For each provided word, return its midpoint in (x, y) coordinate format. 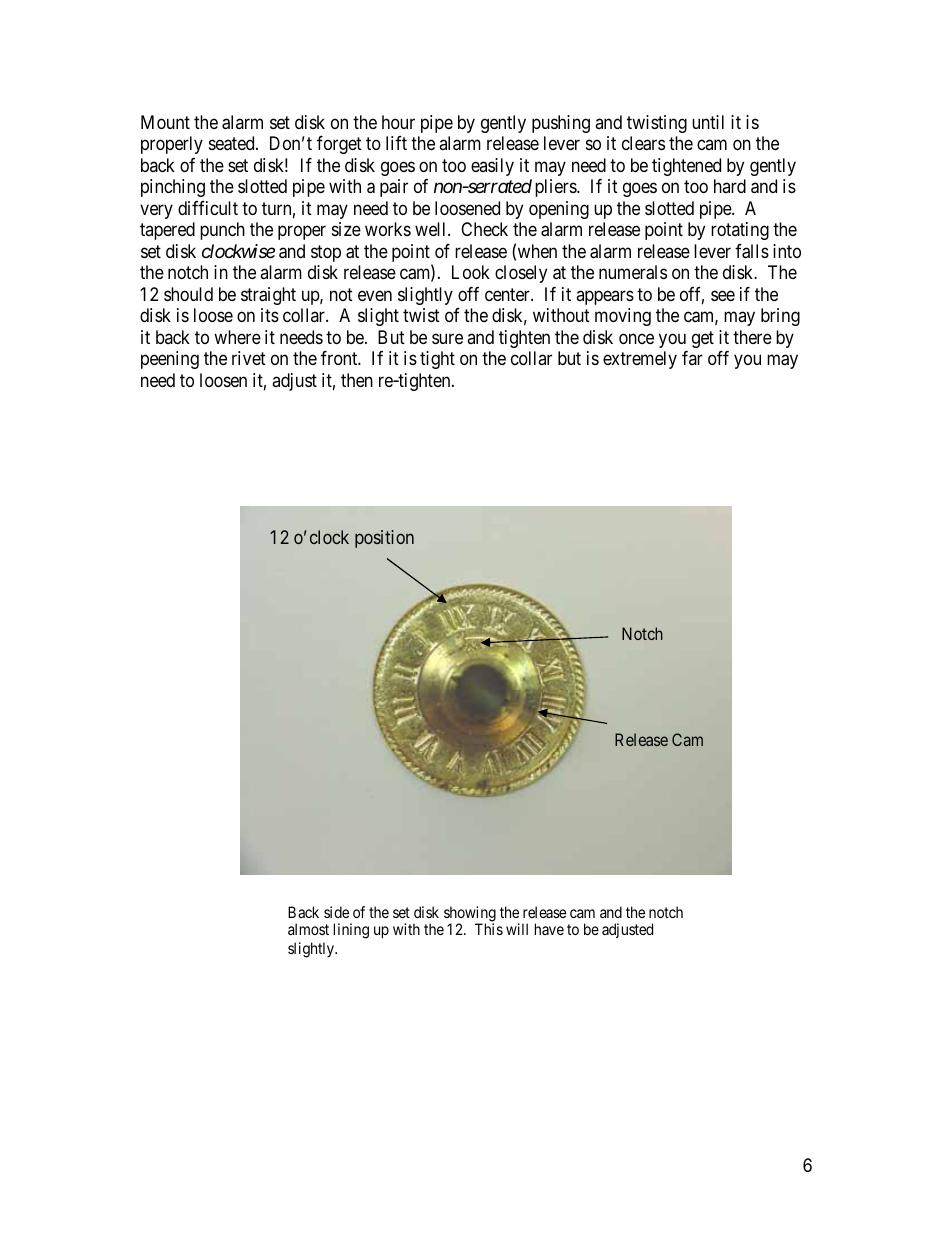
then (357, 380)
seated (233, 143)
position (384, 539)
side (336, 912)
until (708, 122)
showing (470, 915)
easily (492, 167)
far (692, 358)
